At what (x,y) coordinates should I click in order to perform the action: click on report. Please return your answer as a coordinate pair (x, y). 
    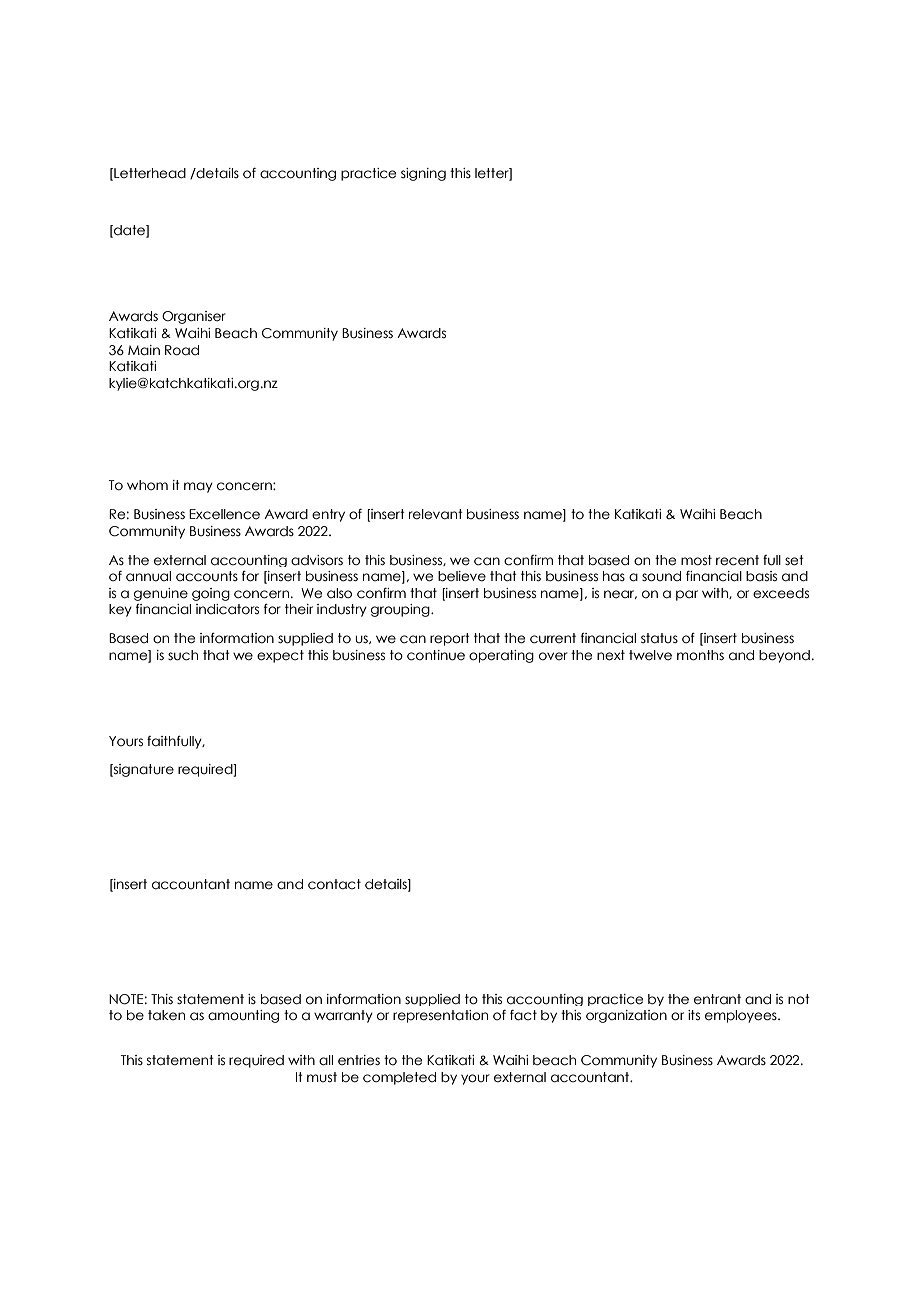
    Looking at the image, I should click on (450, 639).
